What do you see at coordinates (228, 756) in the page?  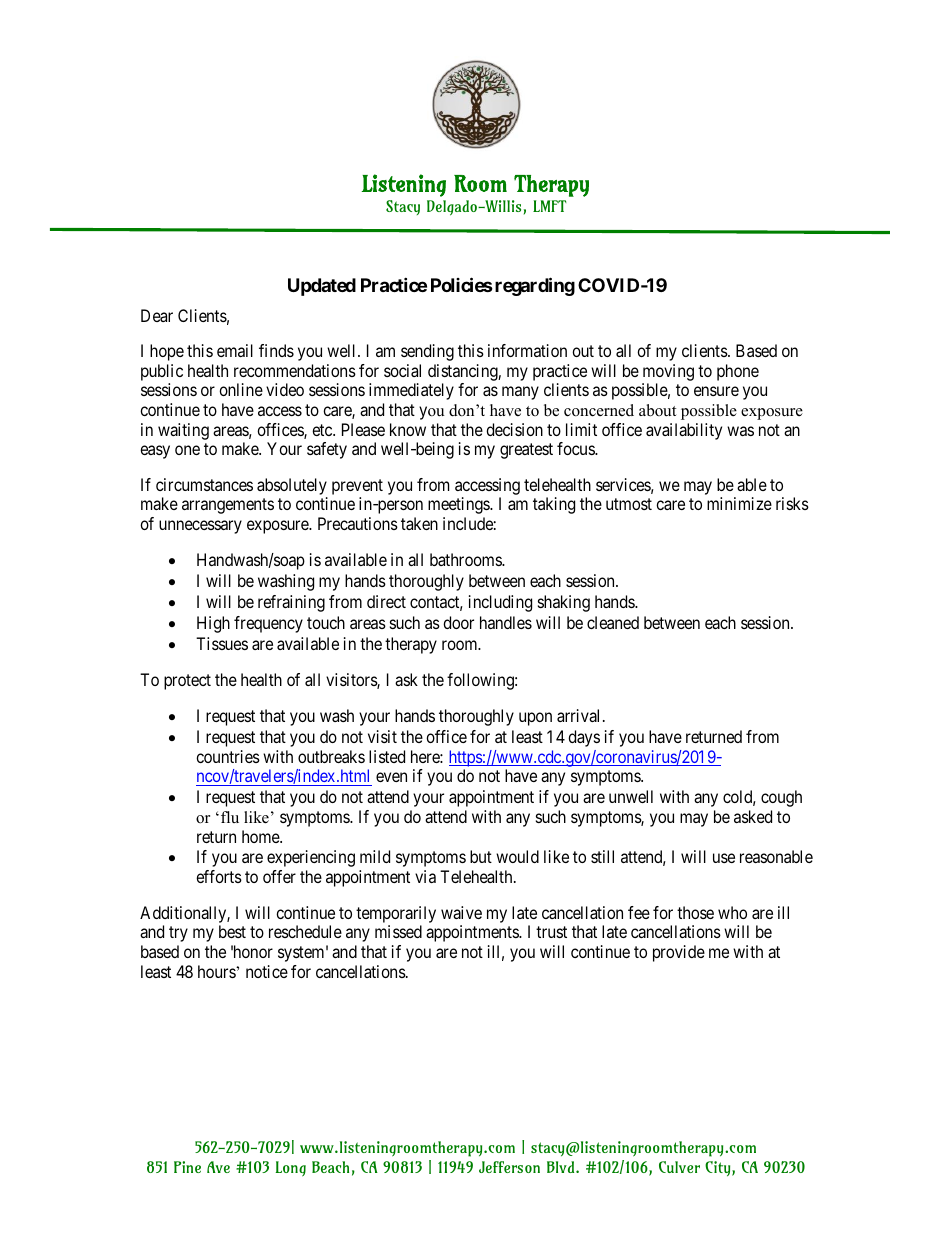 I see `countries` at bounding box center [228, 756].
